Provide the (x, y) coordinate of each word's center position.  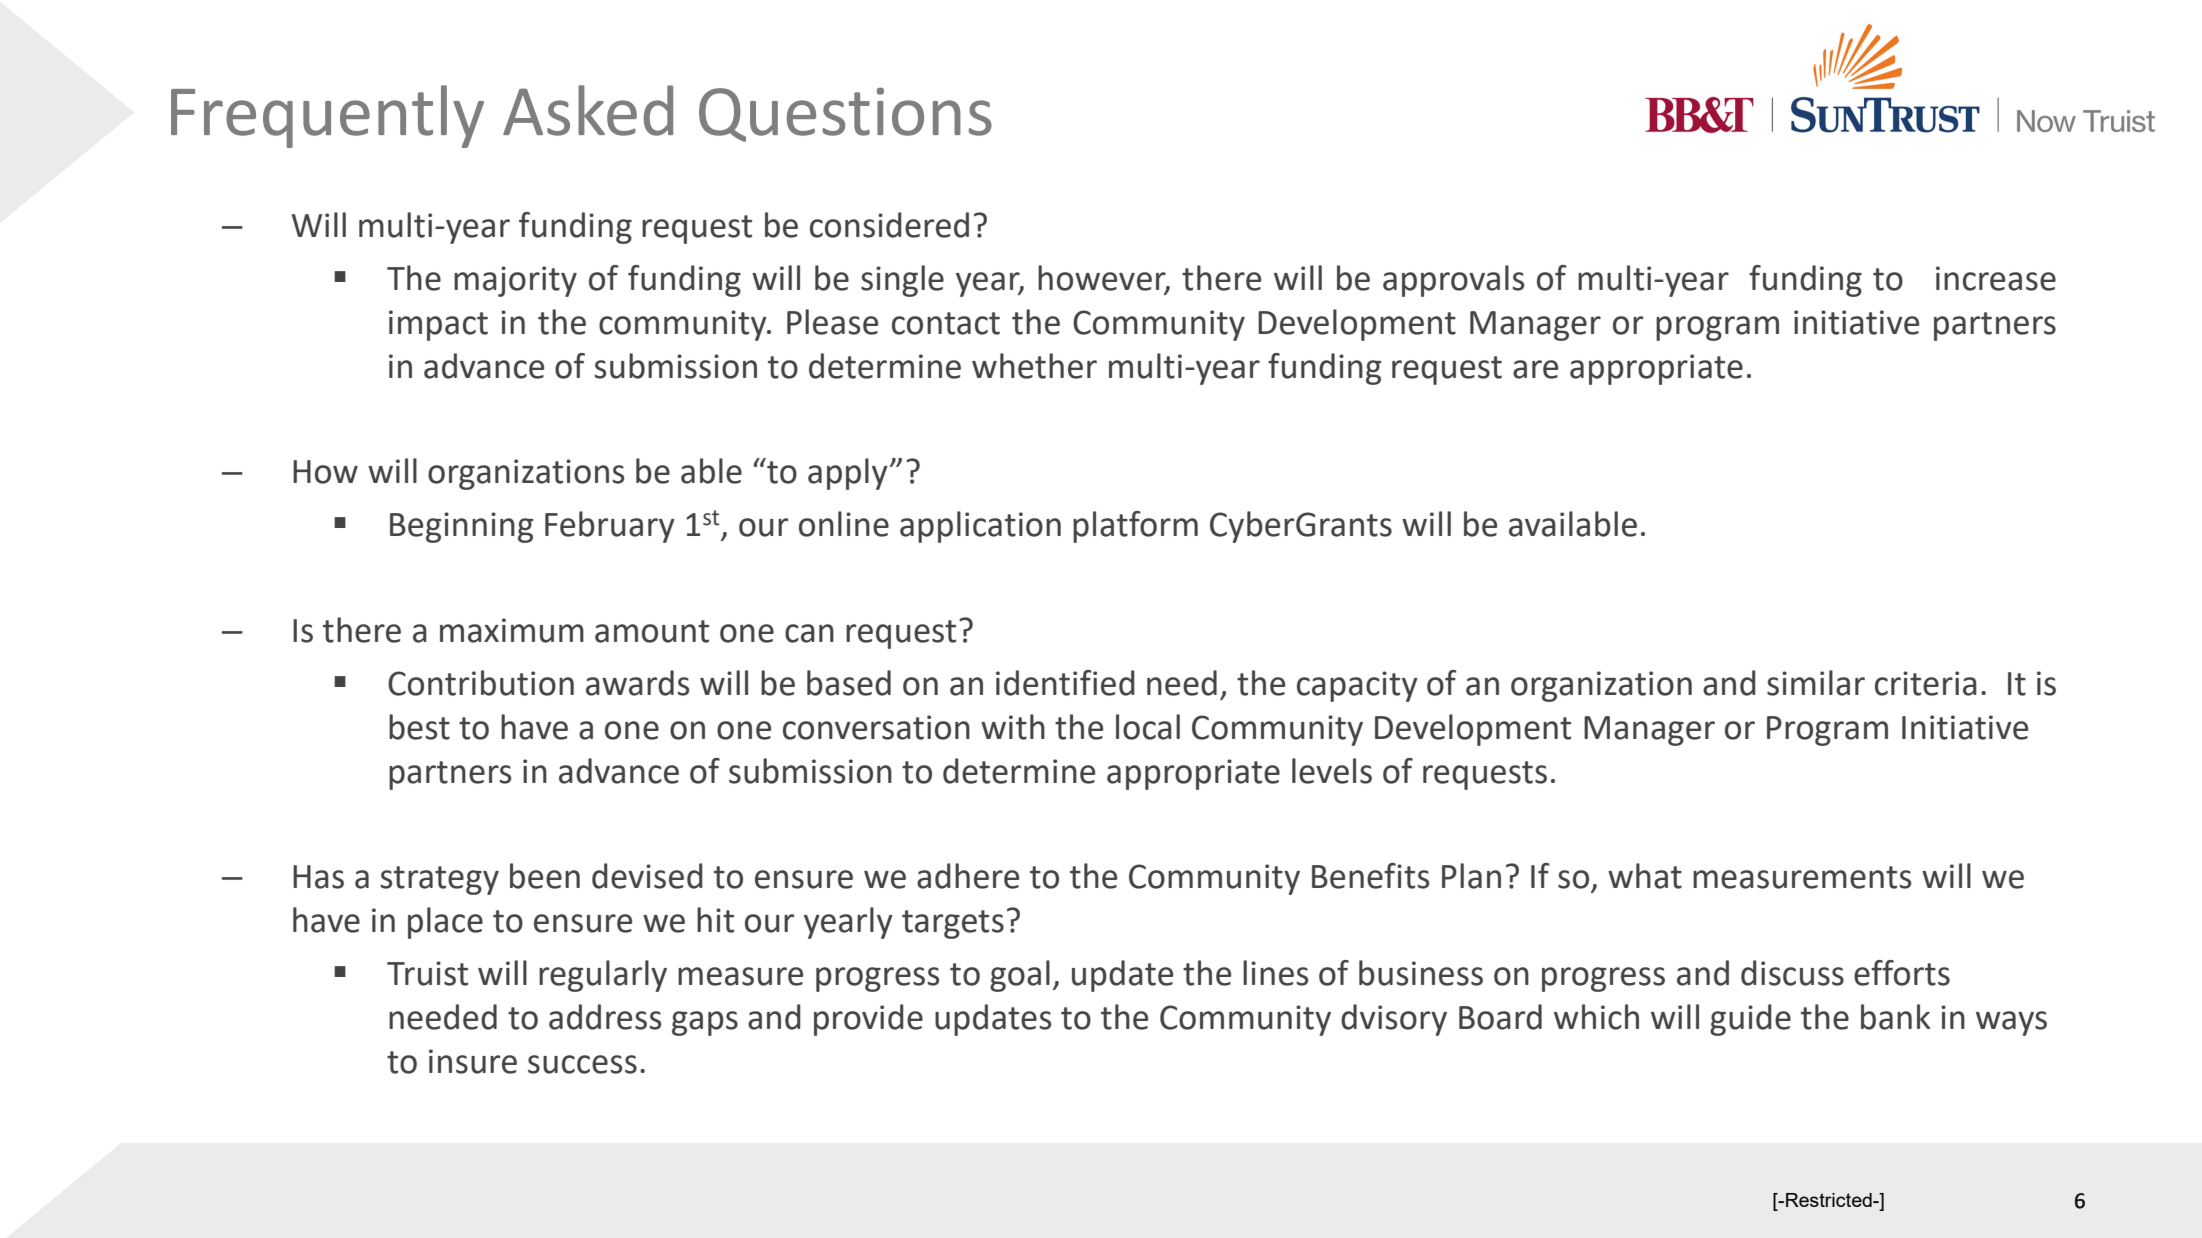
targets (953, 924)
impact (438, 325)
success (582, 1064)
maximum (512, 630)
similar (1816, 683)
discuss (1792, 973)
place (445, 923)
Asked (588, 110)
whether (1034, 366)
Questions (845, 114)
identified (1065, 683)
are (1535, 369)
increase (1996, 278)
